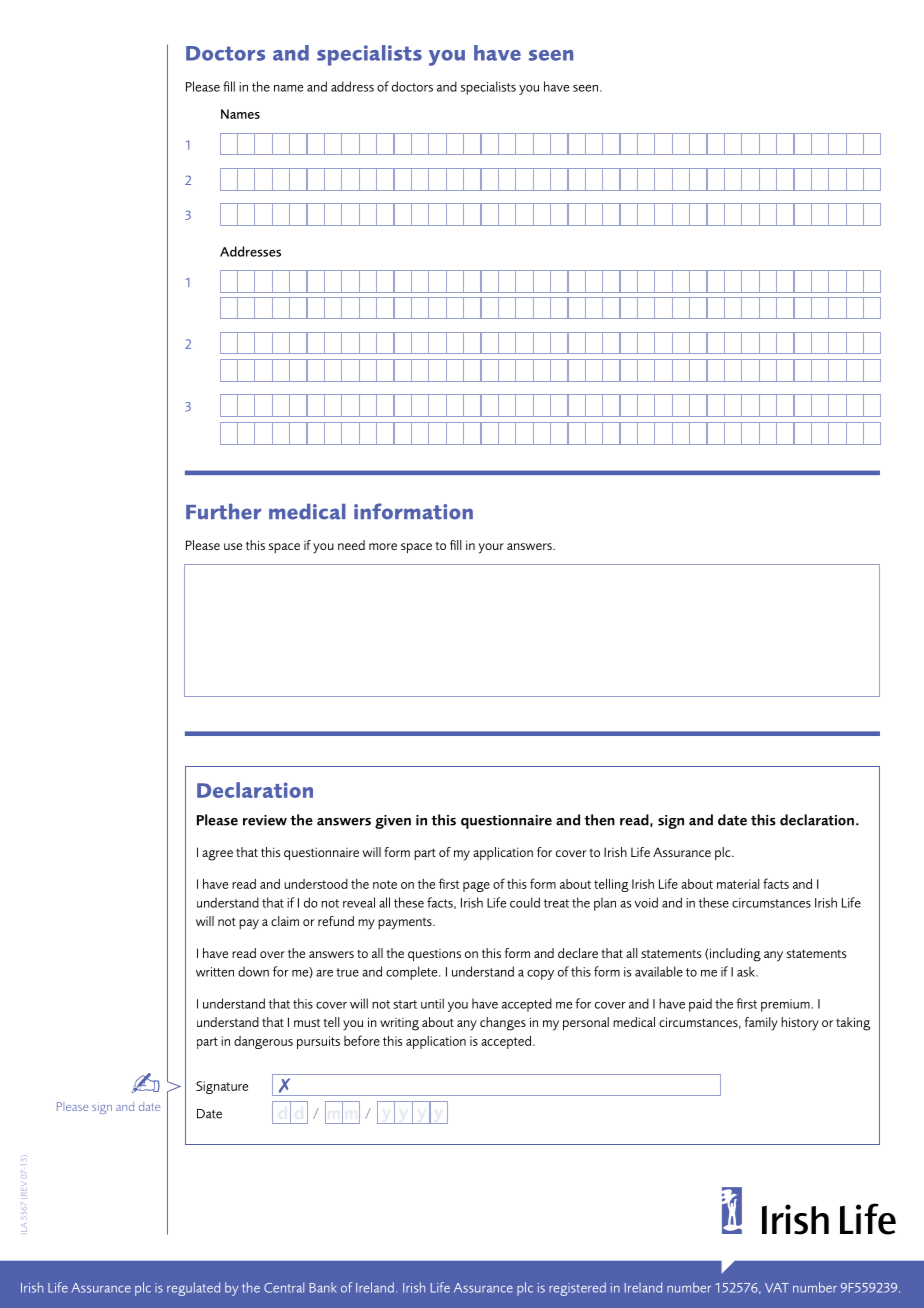  Describe the element at coordinates (491, 548) in the image. I see `your` at that location.
